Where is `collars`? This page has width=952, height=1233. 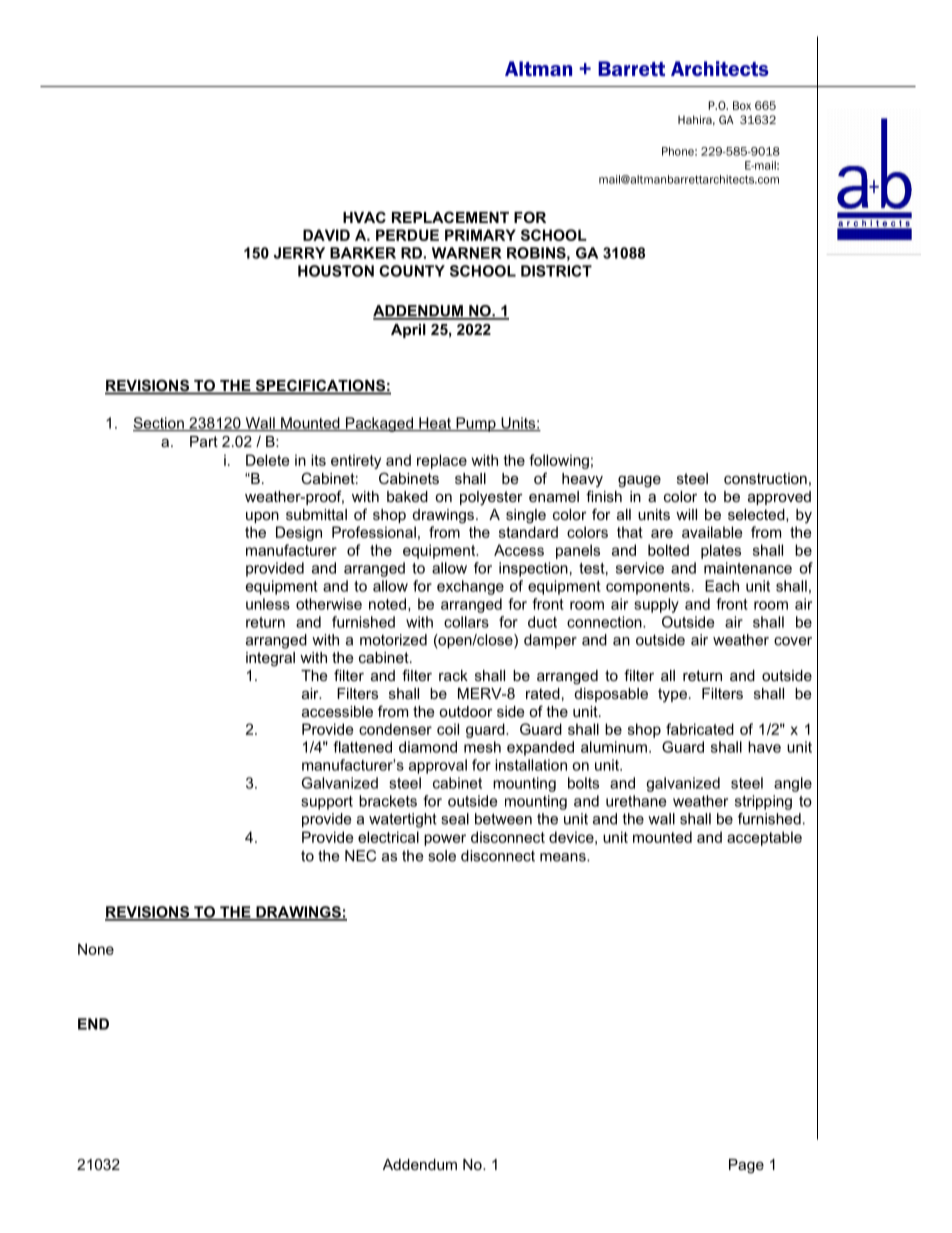
collars is located at coordinates (466, 622).
